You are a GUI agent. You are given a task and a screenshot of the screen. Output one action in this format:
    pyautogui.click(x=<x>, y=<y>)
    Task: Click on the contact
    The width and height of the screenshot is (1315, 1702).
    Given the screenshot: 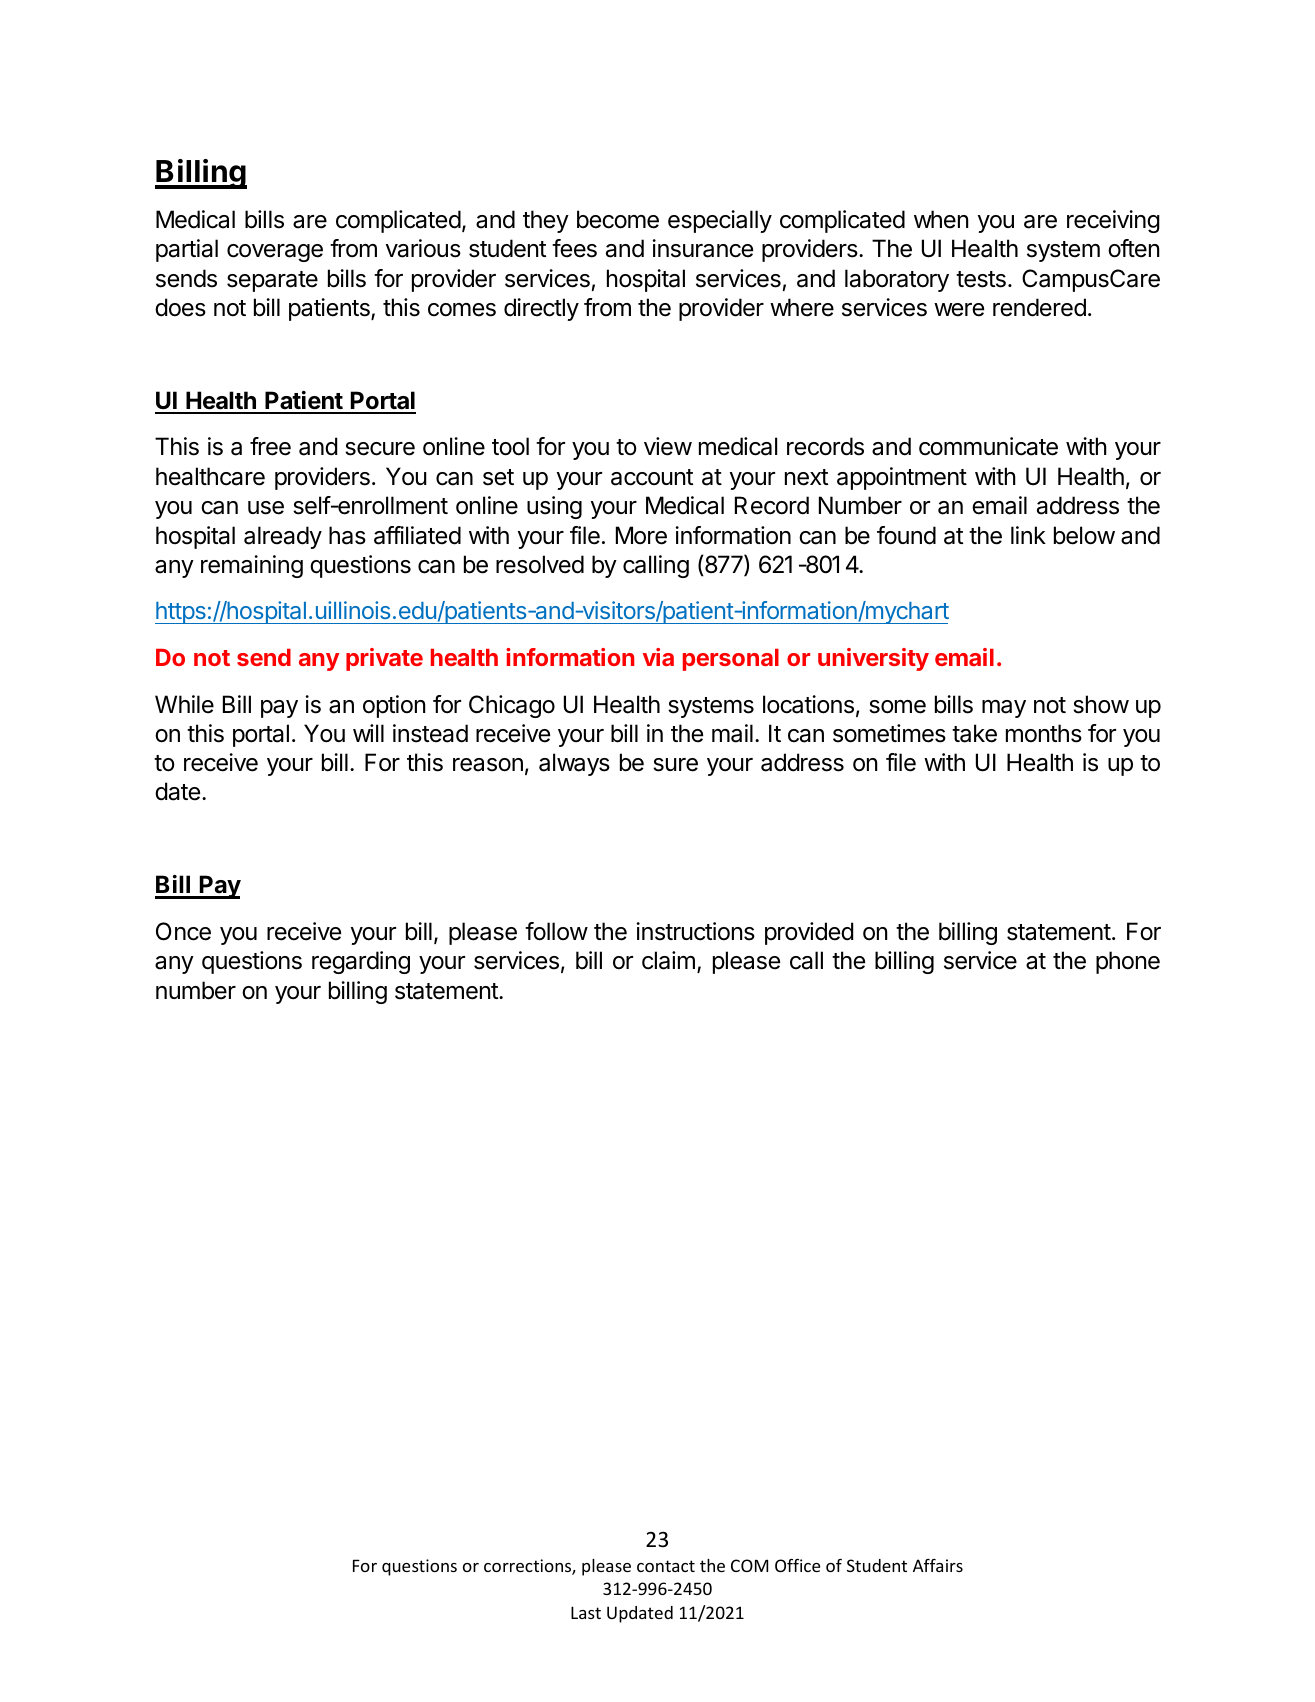 What is the action you would take?
    pyautogui.click(x=666, y=1566)
